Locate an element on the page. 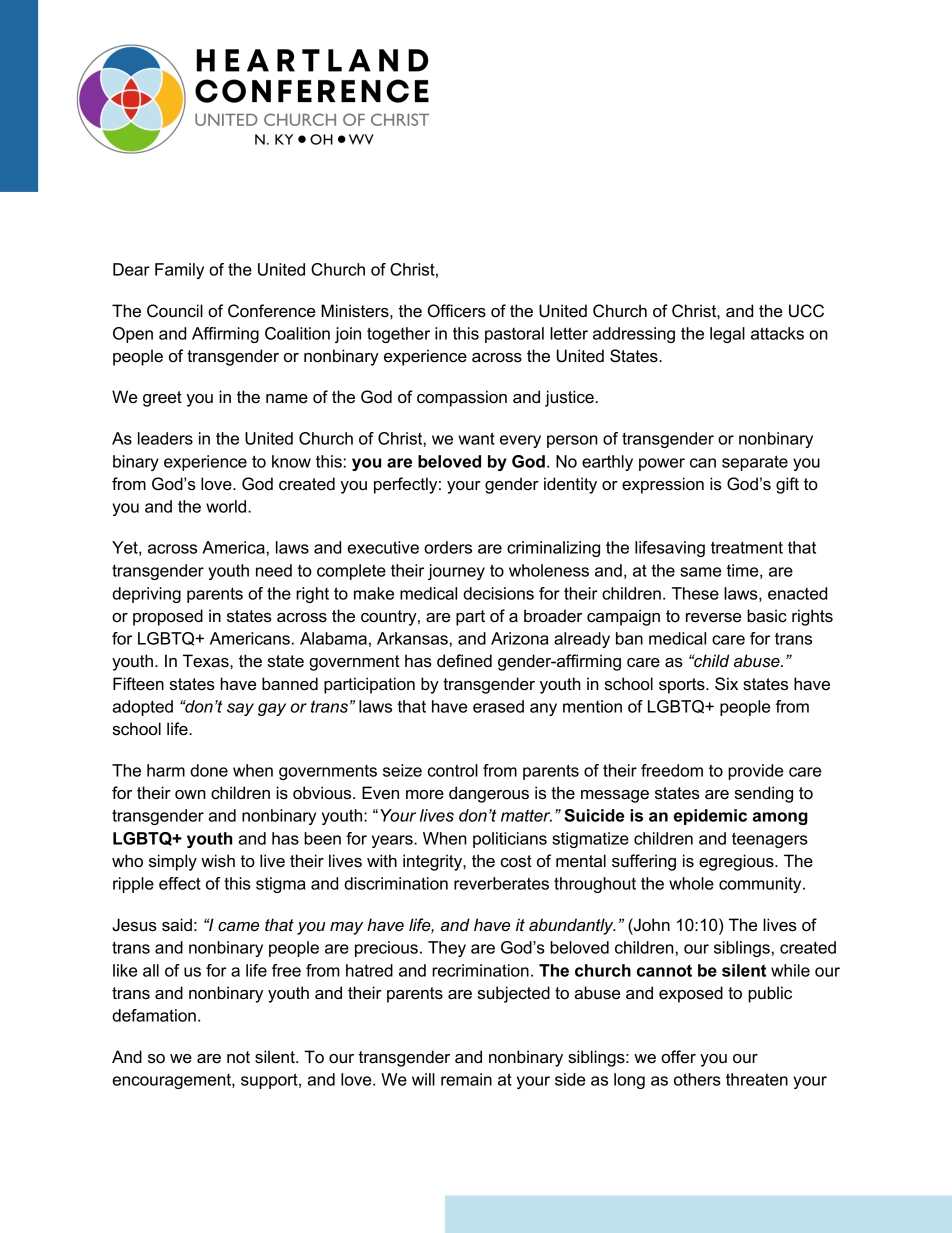  encouragement is located at coordinates (172, 1081).
